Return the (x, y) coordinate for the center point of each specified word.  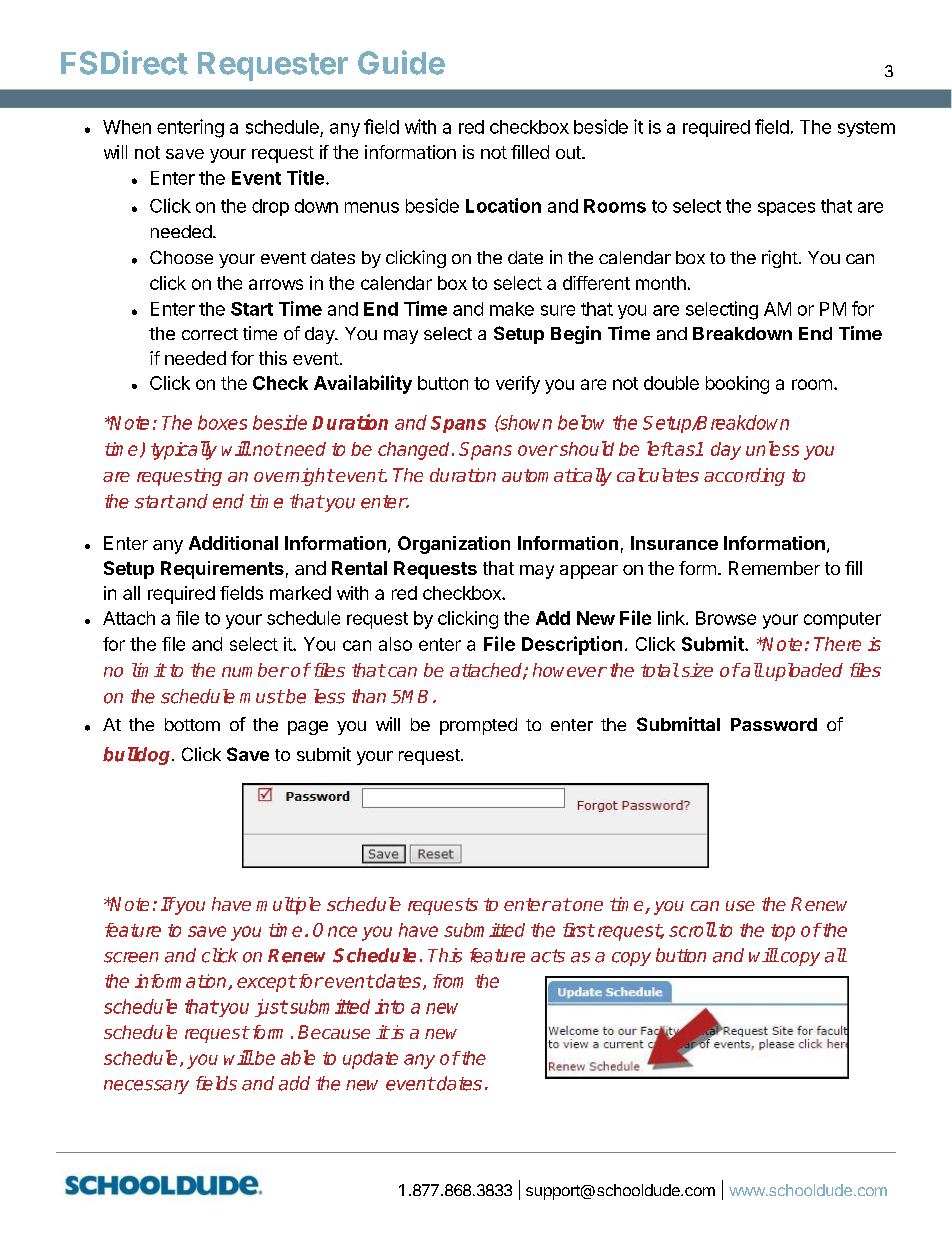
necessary (146, 1087)
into (389, 1006)
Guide (401, 62)
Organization (454, 545)
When (127, 127)
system (866, 129)
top (783, 932)
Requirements (222, 570)
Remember (774, 568)
